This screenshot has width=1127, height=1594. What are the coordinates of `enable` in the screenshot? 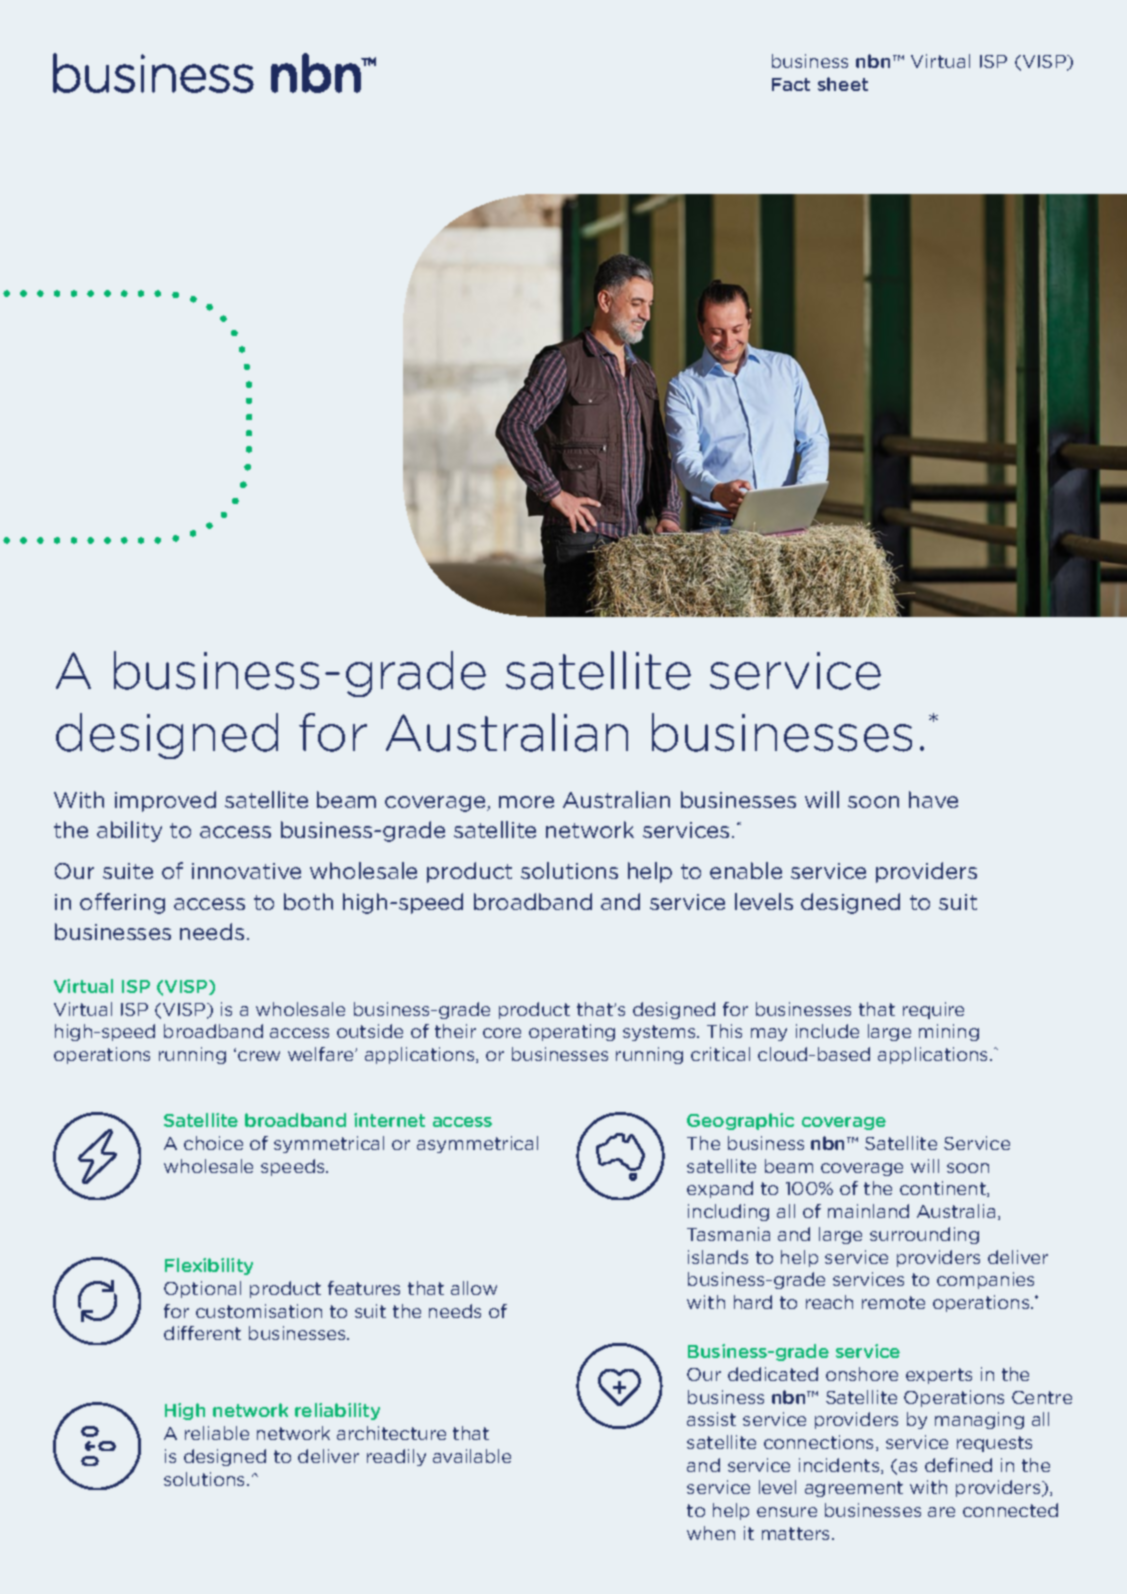 It's located at (746, 870).
